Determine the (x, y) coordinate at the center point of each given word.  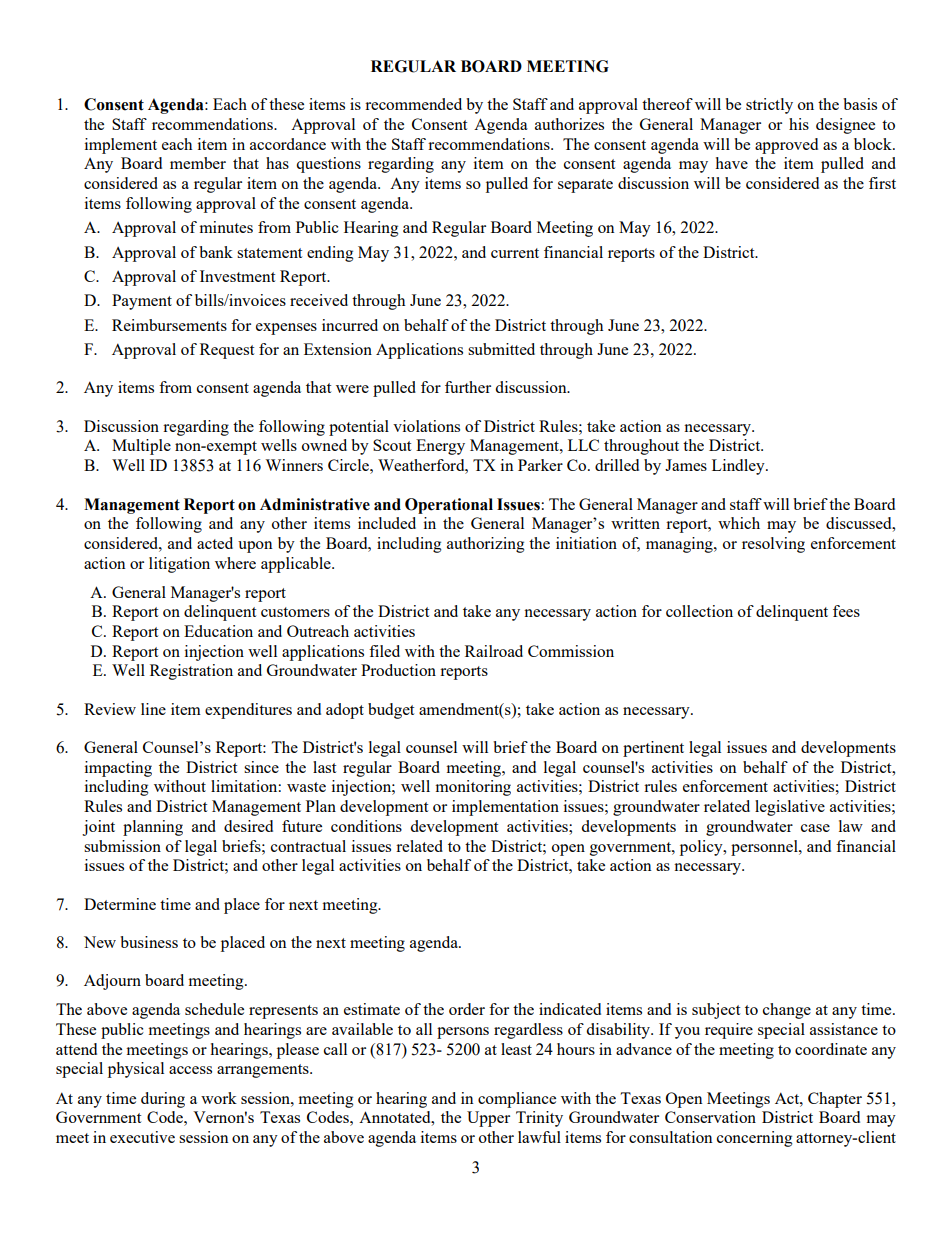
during (163, 1100)
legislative (790, 808)
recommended (413, 104)
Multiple (141, 447)
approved (786, 146)
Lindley (739, 467)
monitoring (473, 788)
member (198, 163)
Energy (440, 447)
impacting (118, 769)
